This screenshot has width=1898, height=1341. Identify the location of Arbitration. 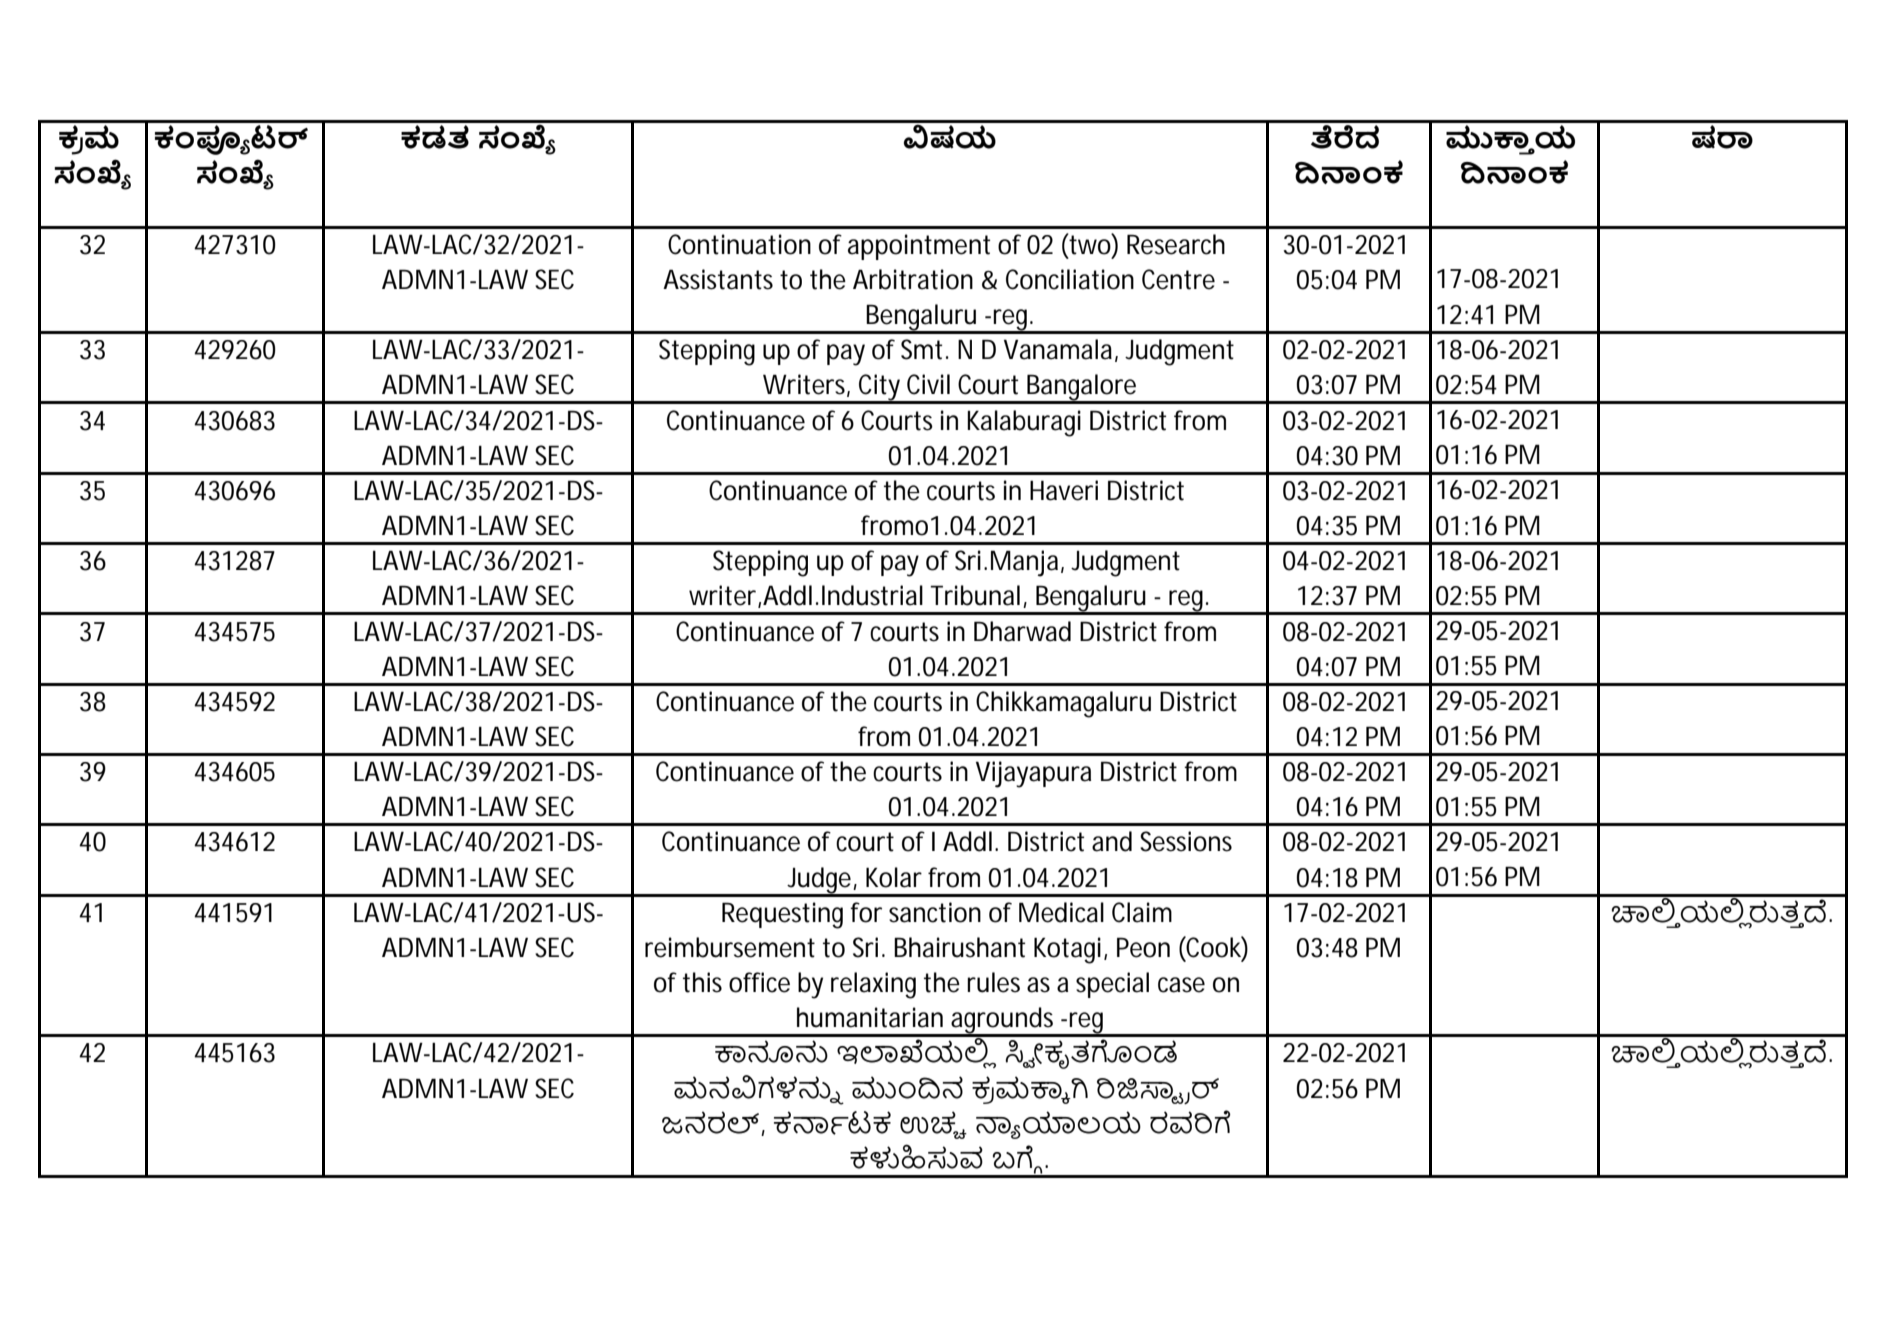
(913, 279).
